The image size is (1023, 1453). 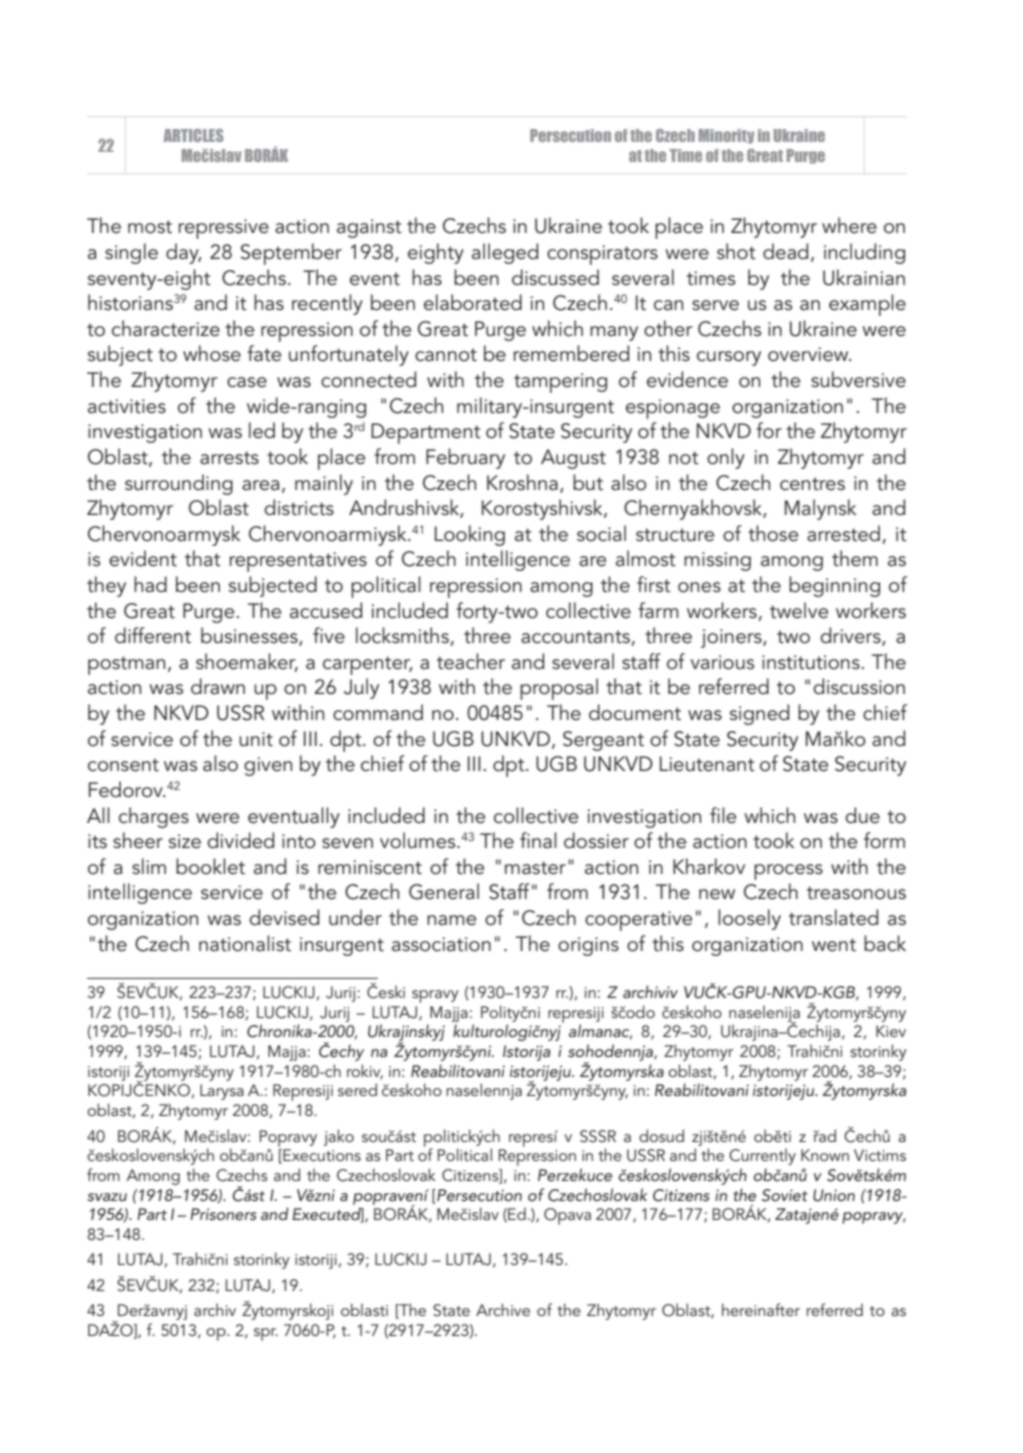 What do you see at coordinates (465, 458) in the image?
I see `February` at bounding box center [465, 458].
